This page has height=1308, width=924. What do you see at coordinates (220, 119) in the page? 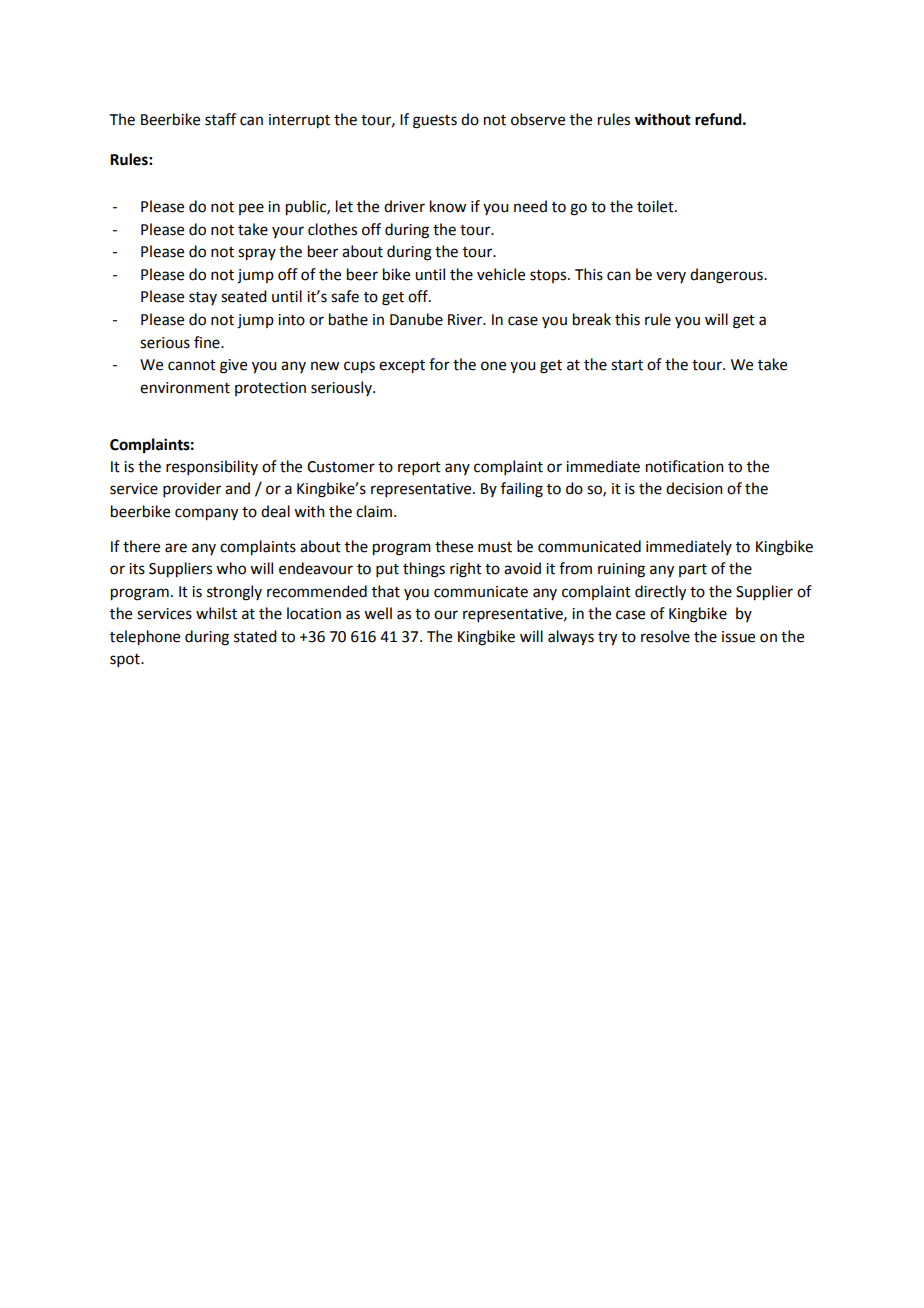
I see `staff` at bounding box center [220, 119].
